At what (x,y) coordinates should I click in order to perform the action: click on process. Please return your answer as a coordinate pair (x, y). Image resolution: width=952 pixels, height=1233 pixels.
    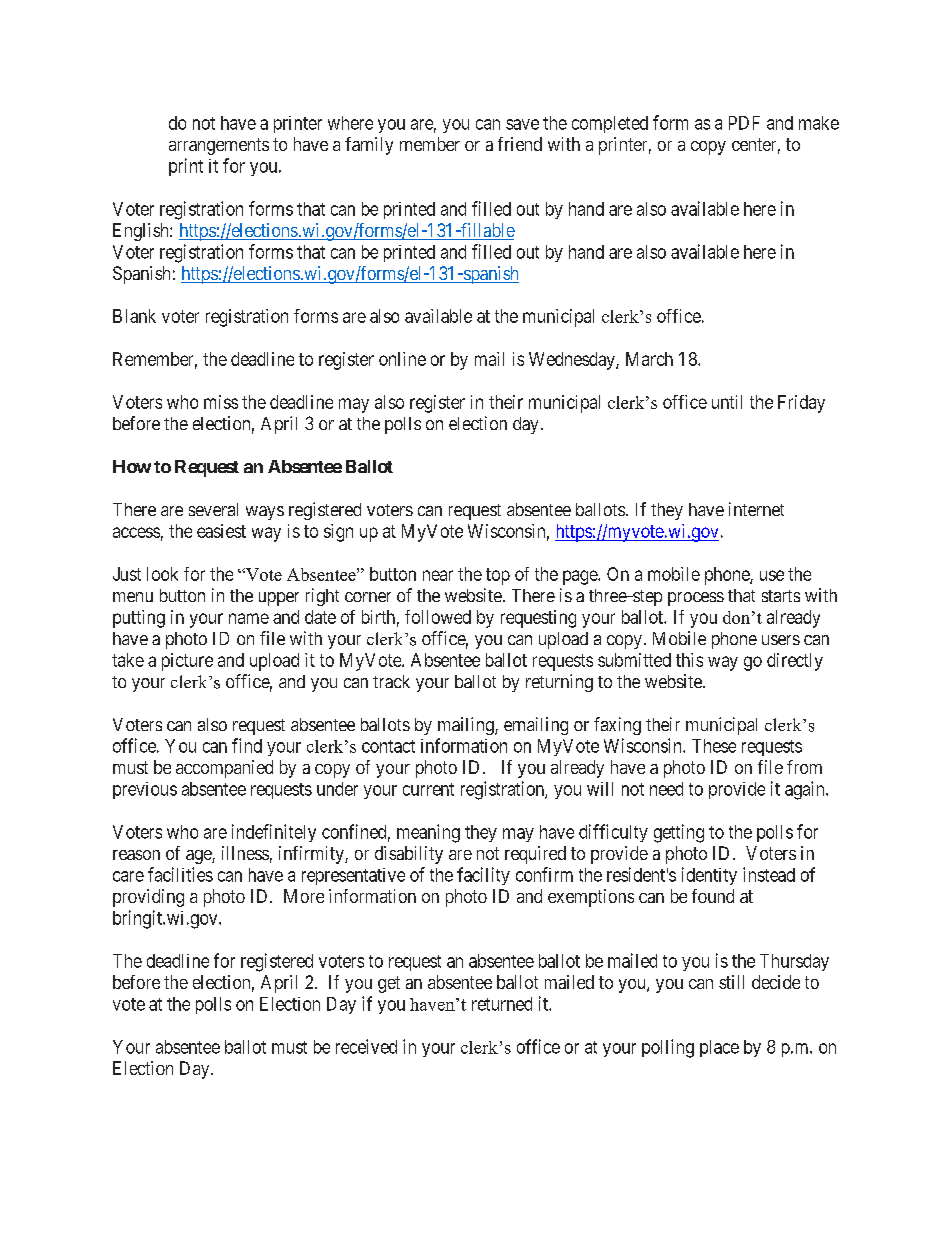
    Looking at the image, I should click on (696, 599).
